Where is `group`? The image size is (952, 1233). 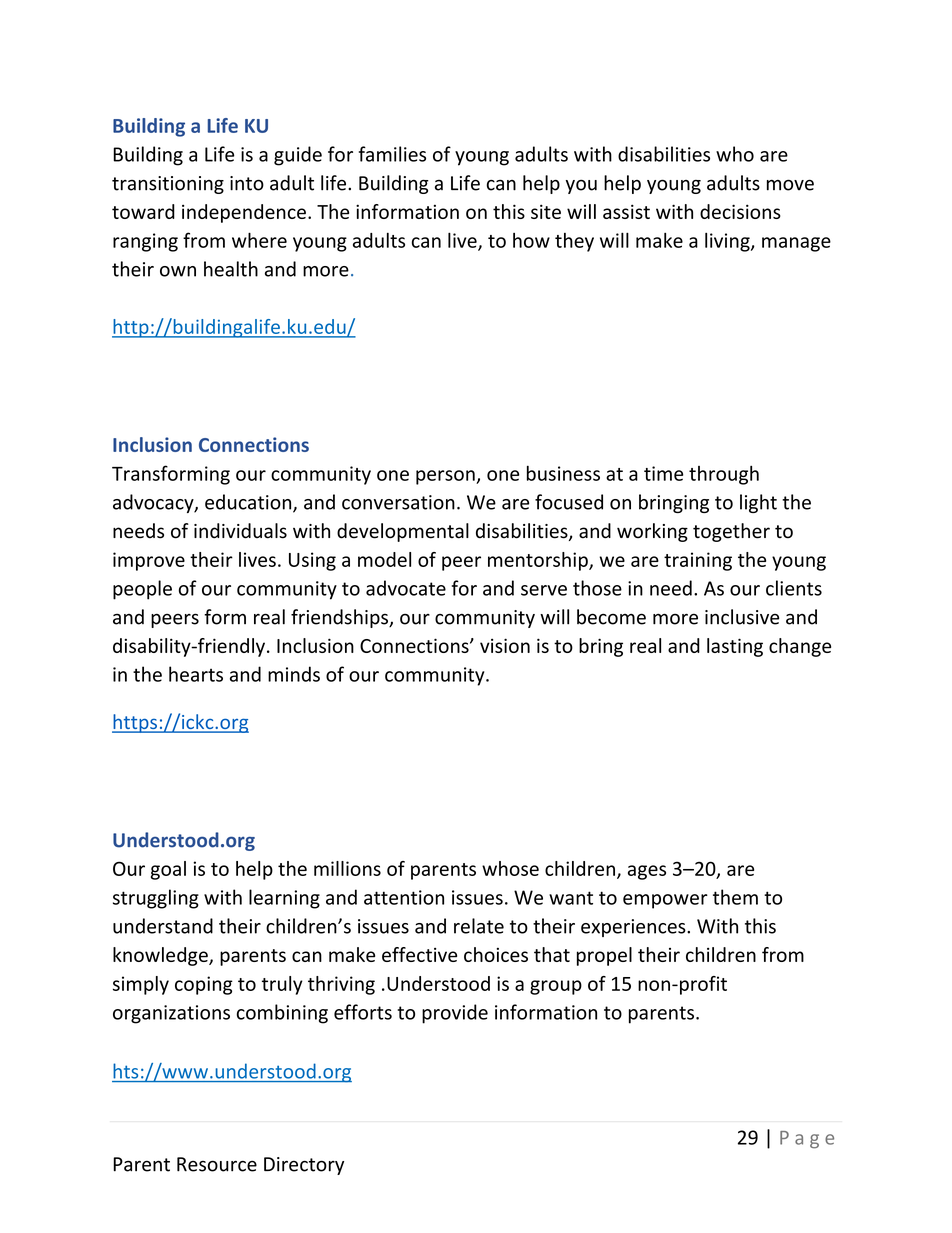
group is located at coordinates (556, 987).
